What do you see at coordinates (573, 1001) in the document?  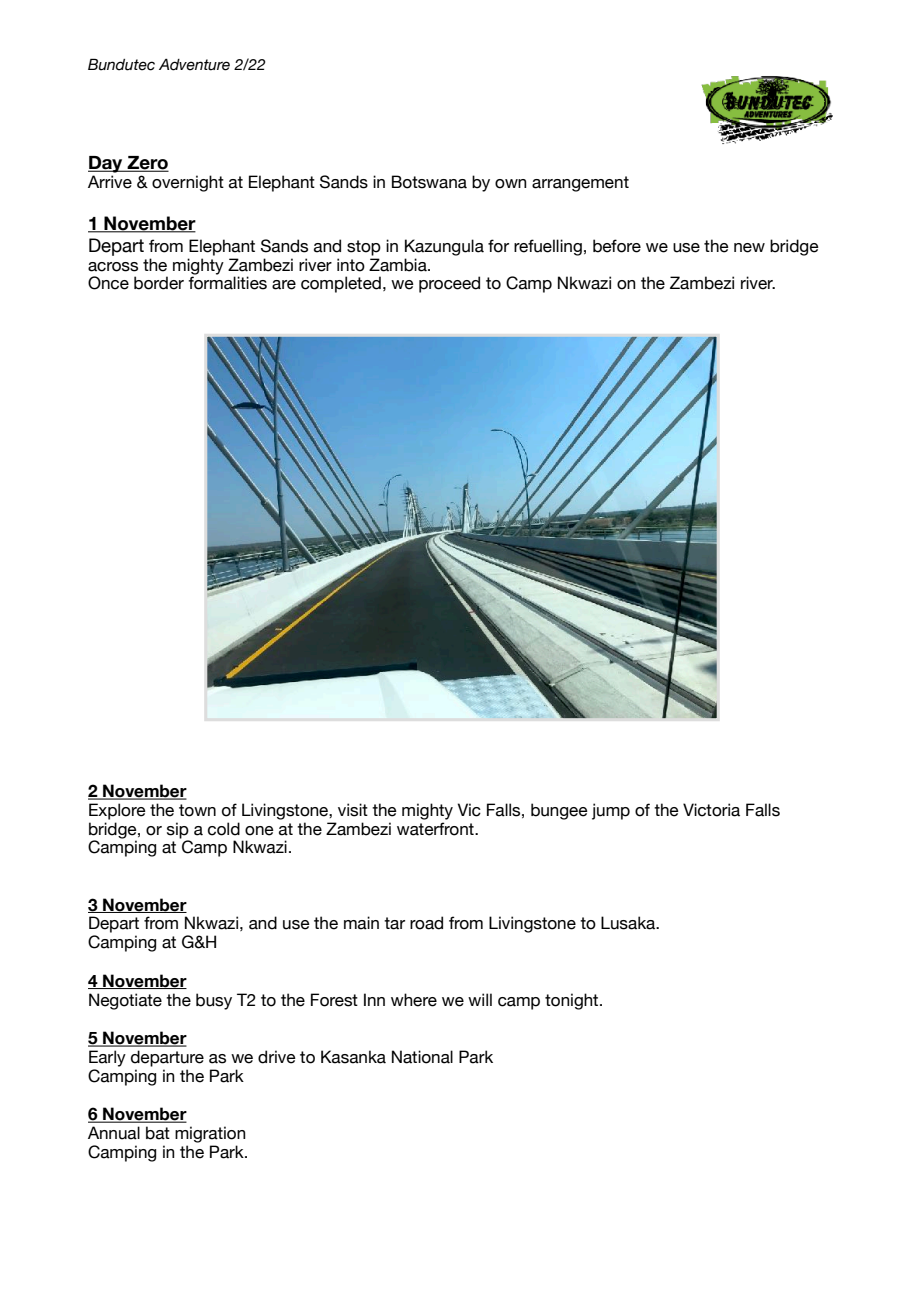 I see `tonight` at bounding box center [573, 1001].
